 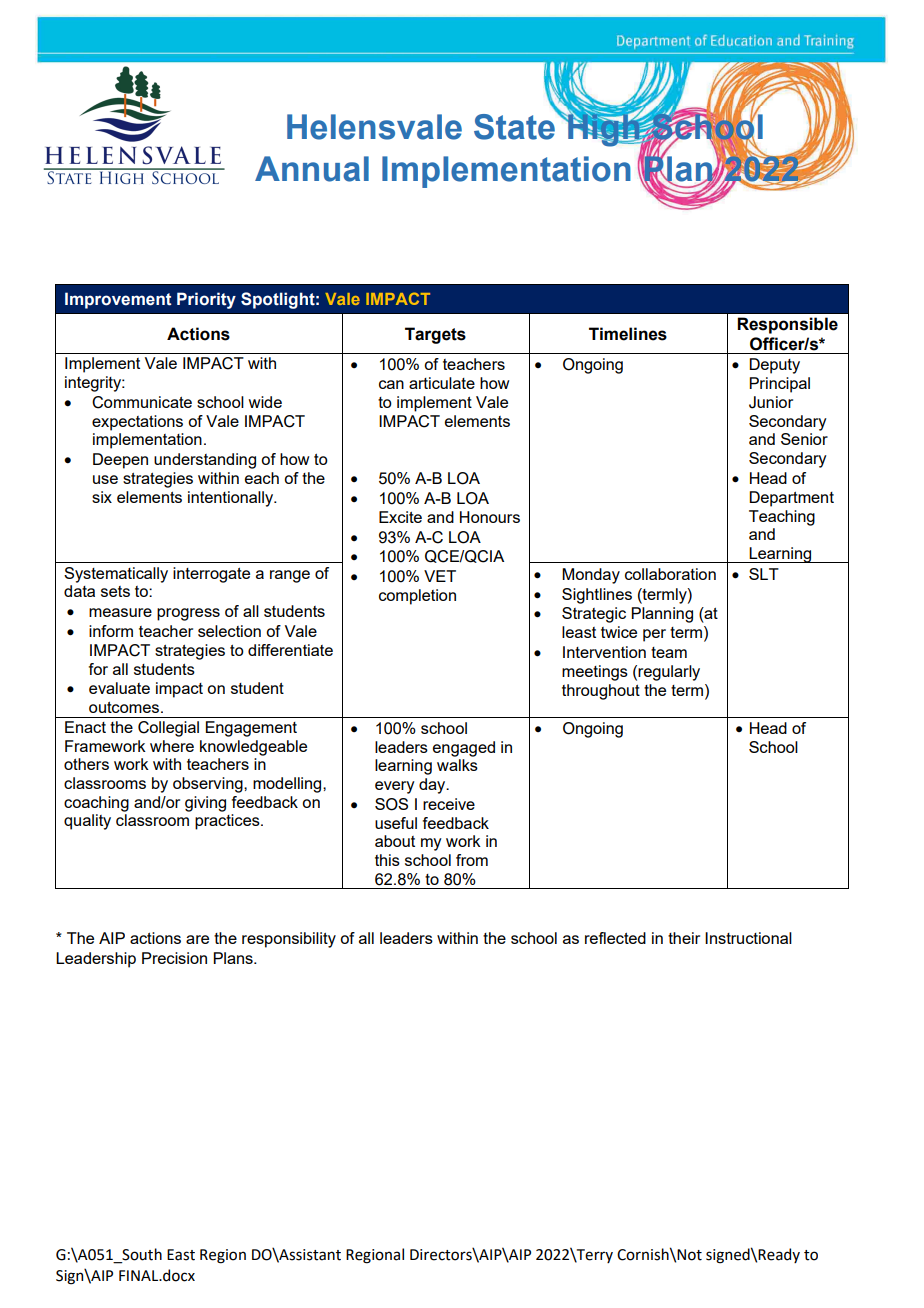 I want to click on Annual, so click(x=312, y=169).
